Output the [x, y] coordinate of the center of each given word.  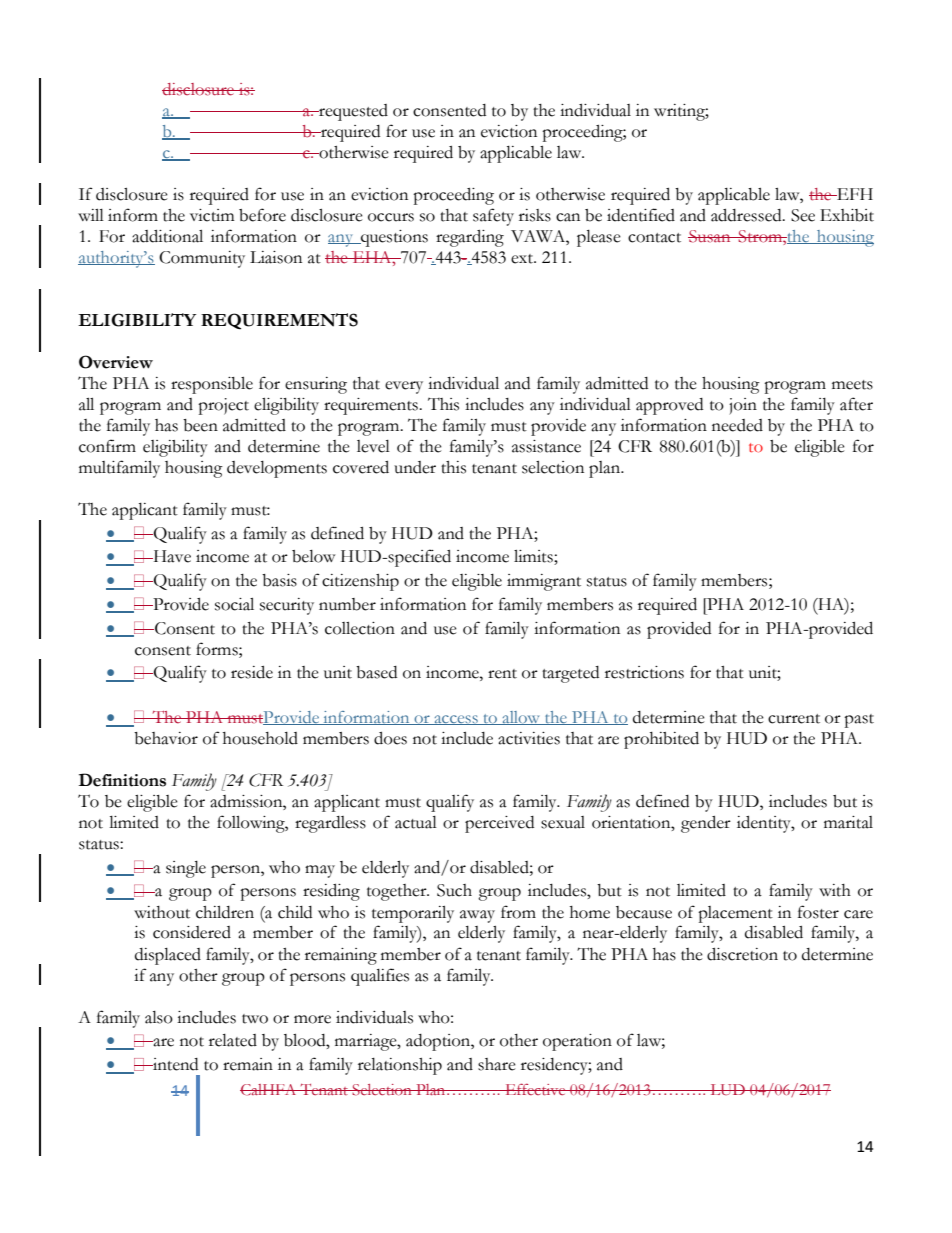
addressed [747, 215]
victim [212, 215]
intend [174, 1064]
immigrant [544, 582]
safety [493, 217]
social [234, 604]
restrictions [644, 672]
